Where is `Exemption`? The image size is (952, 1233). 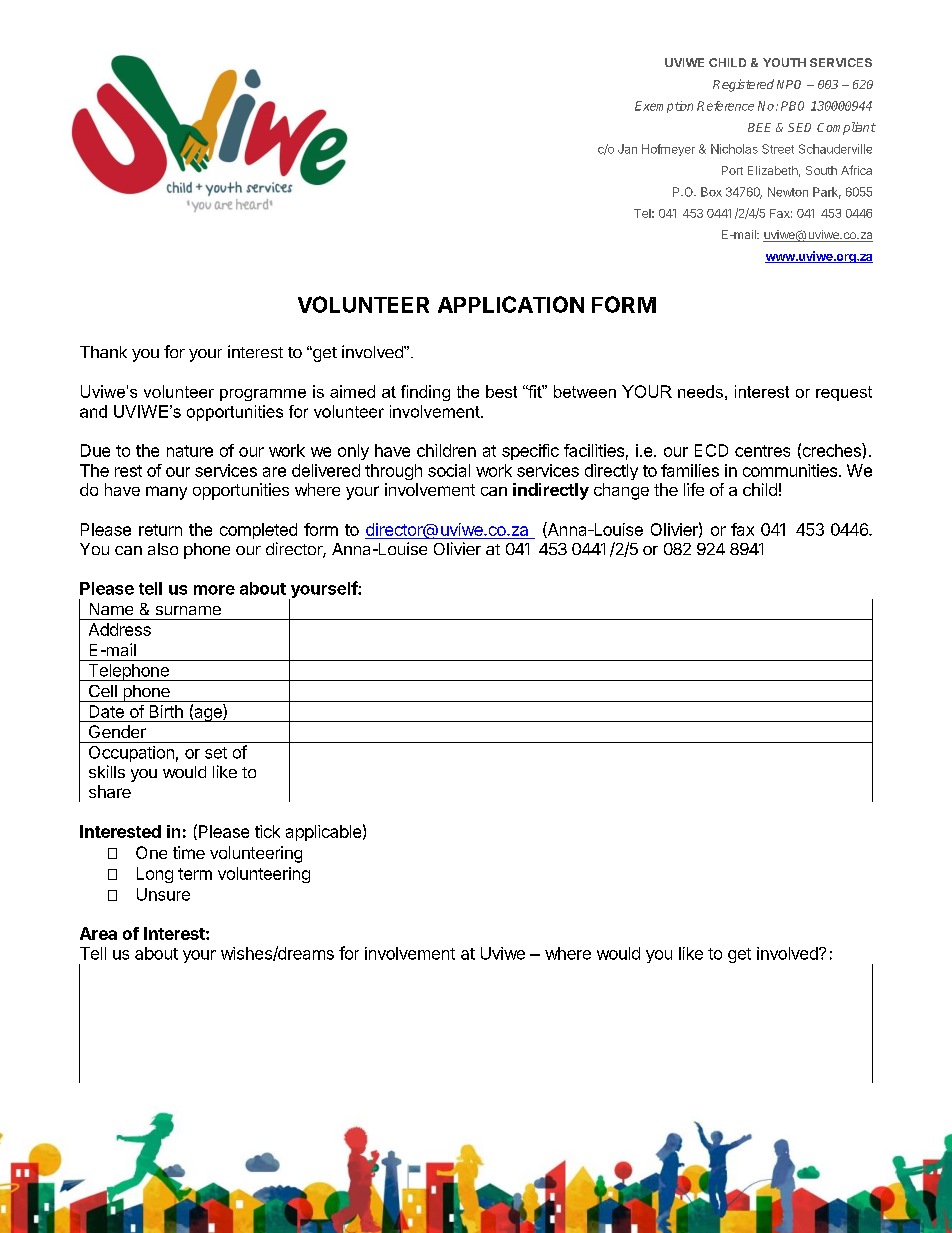
Exemption is located at coordinates (664, 107).
